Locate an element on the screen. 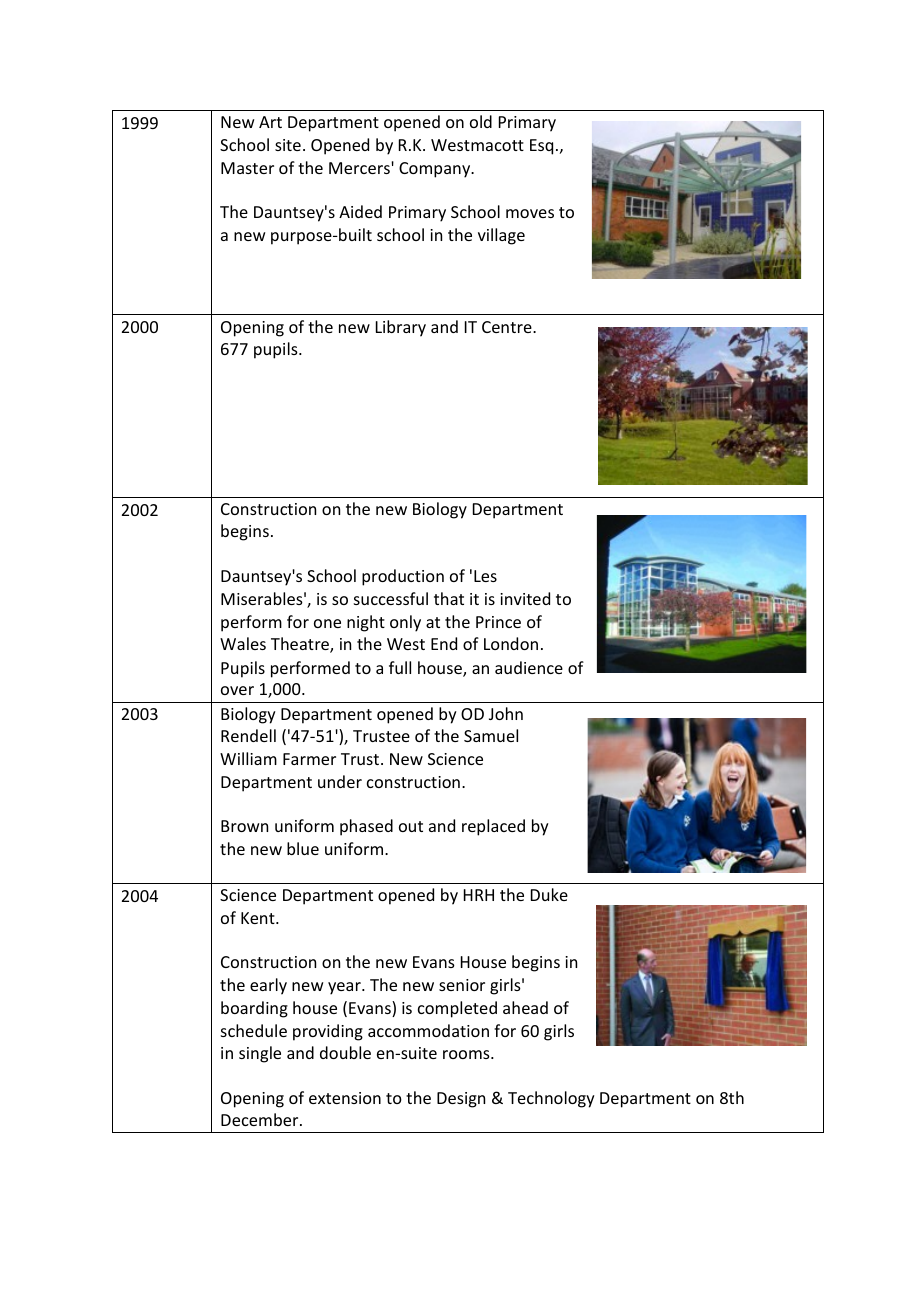 Image resolution: width=924 pixels, height=1307 pixels. Company is located at coordinates (436, 170).
